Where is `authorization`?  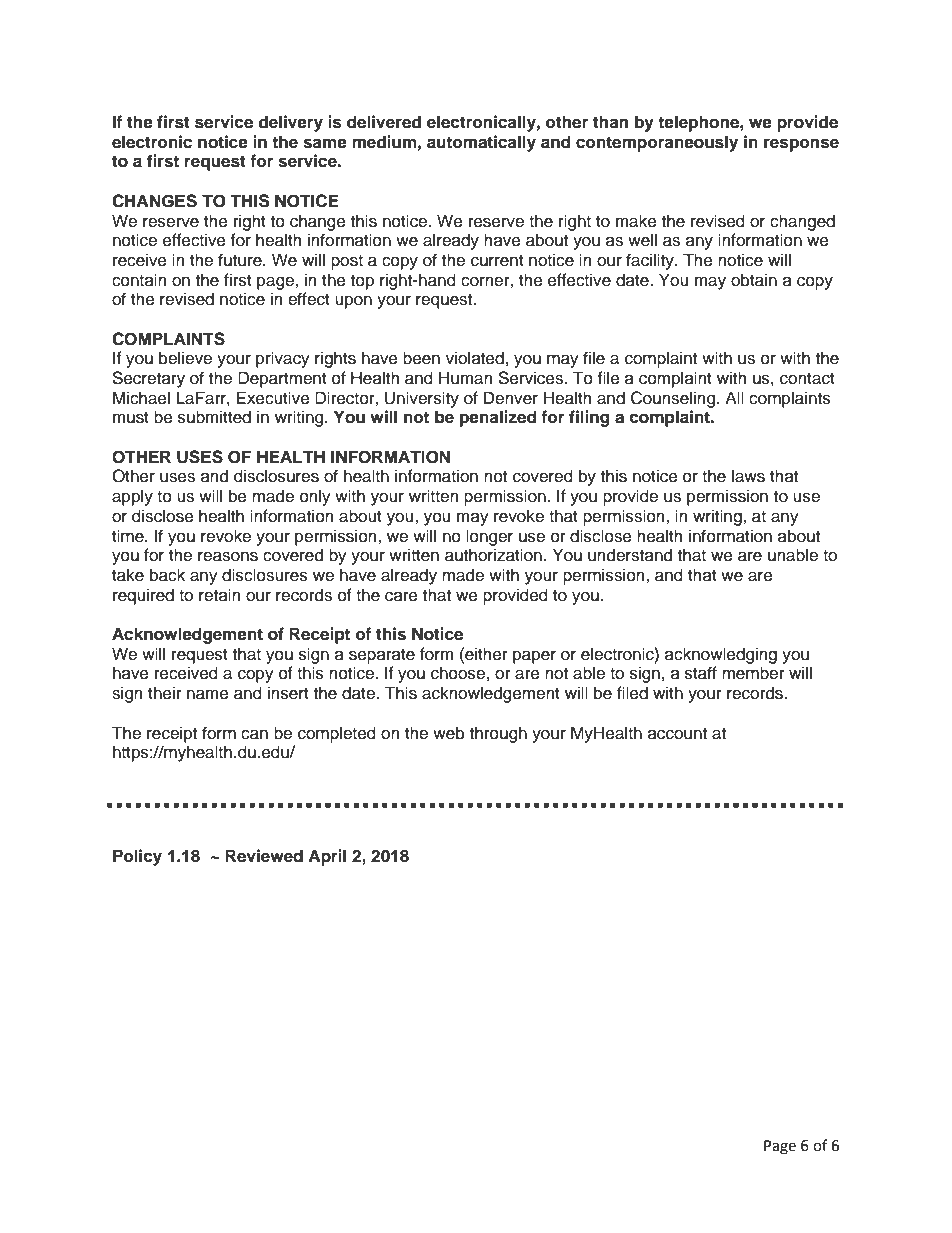 authorization is located at coordinates (493, 555).
